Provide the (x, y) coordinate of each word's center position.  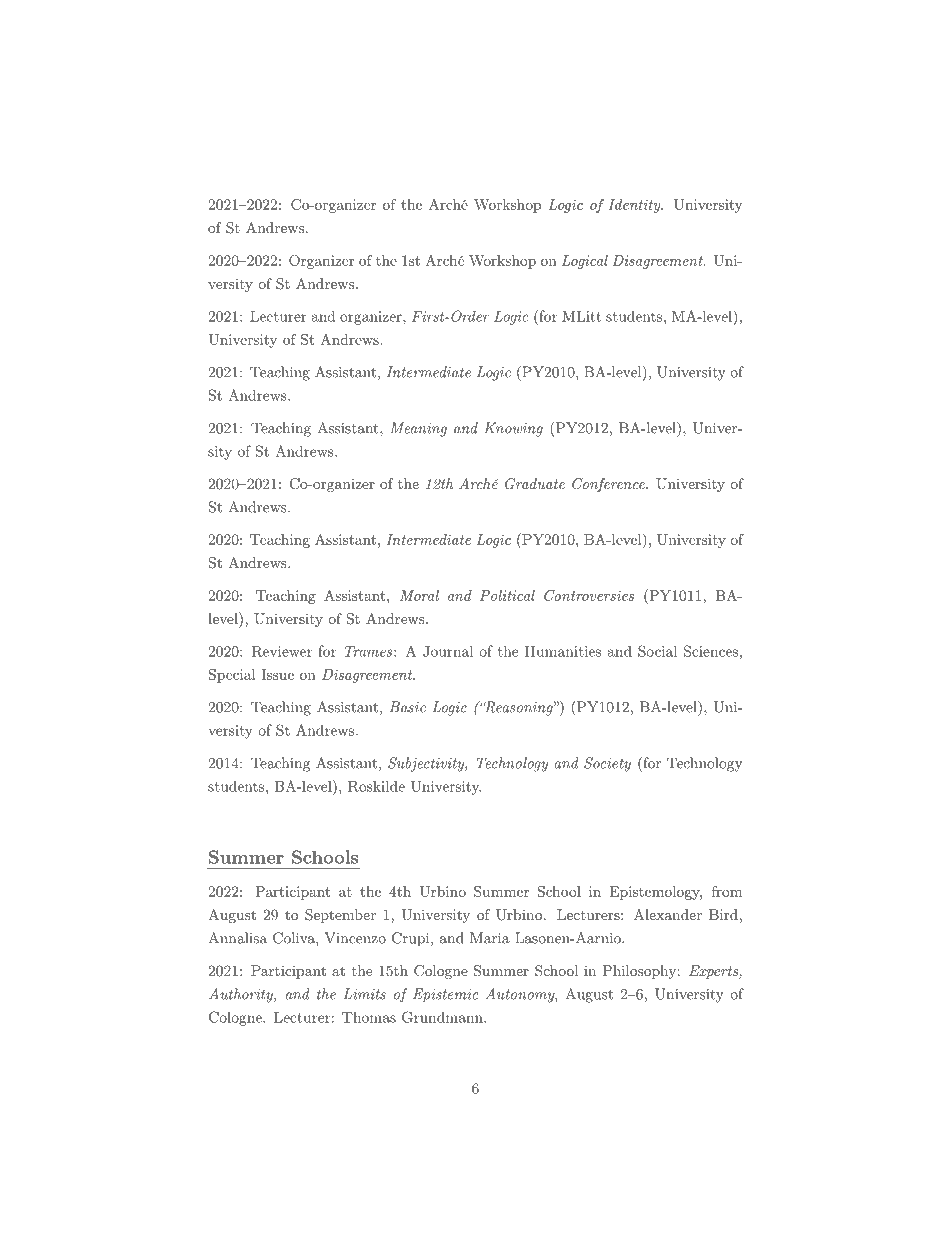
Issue (277, 674)
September (340, 916)
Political (507, 595)
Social (657, 651)
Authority (242, 995)
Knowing (513, 429)
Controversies (589, 595)
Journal (448, 651)
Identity (635, 206)
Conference (609, 485)
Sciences (711, 651)
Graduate (535, 484)
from (727, 891)
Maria (490, 938)
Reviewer (282, 651)
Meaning (418, 429)
